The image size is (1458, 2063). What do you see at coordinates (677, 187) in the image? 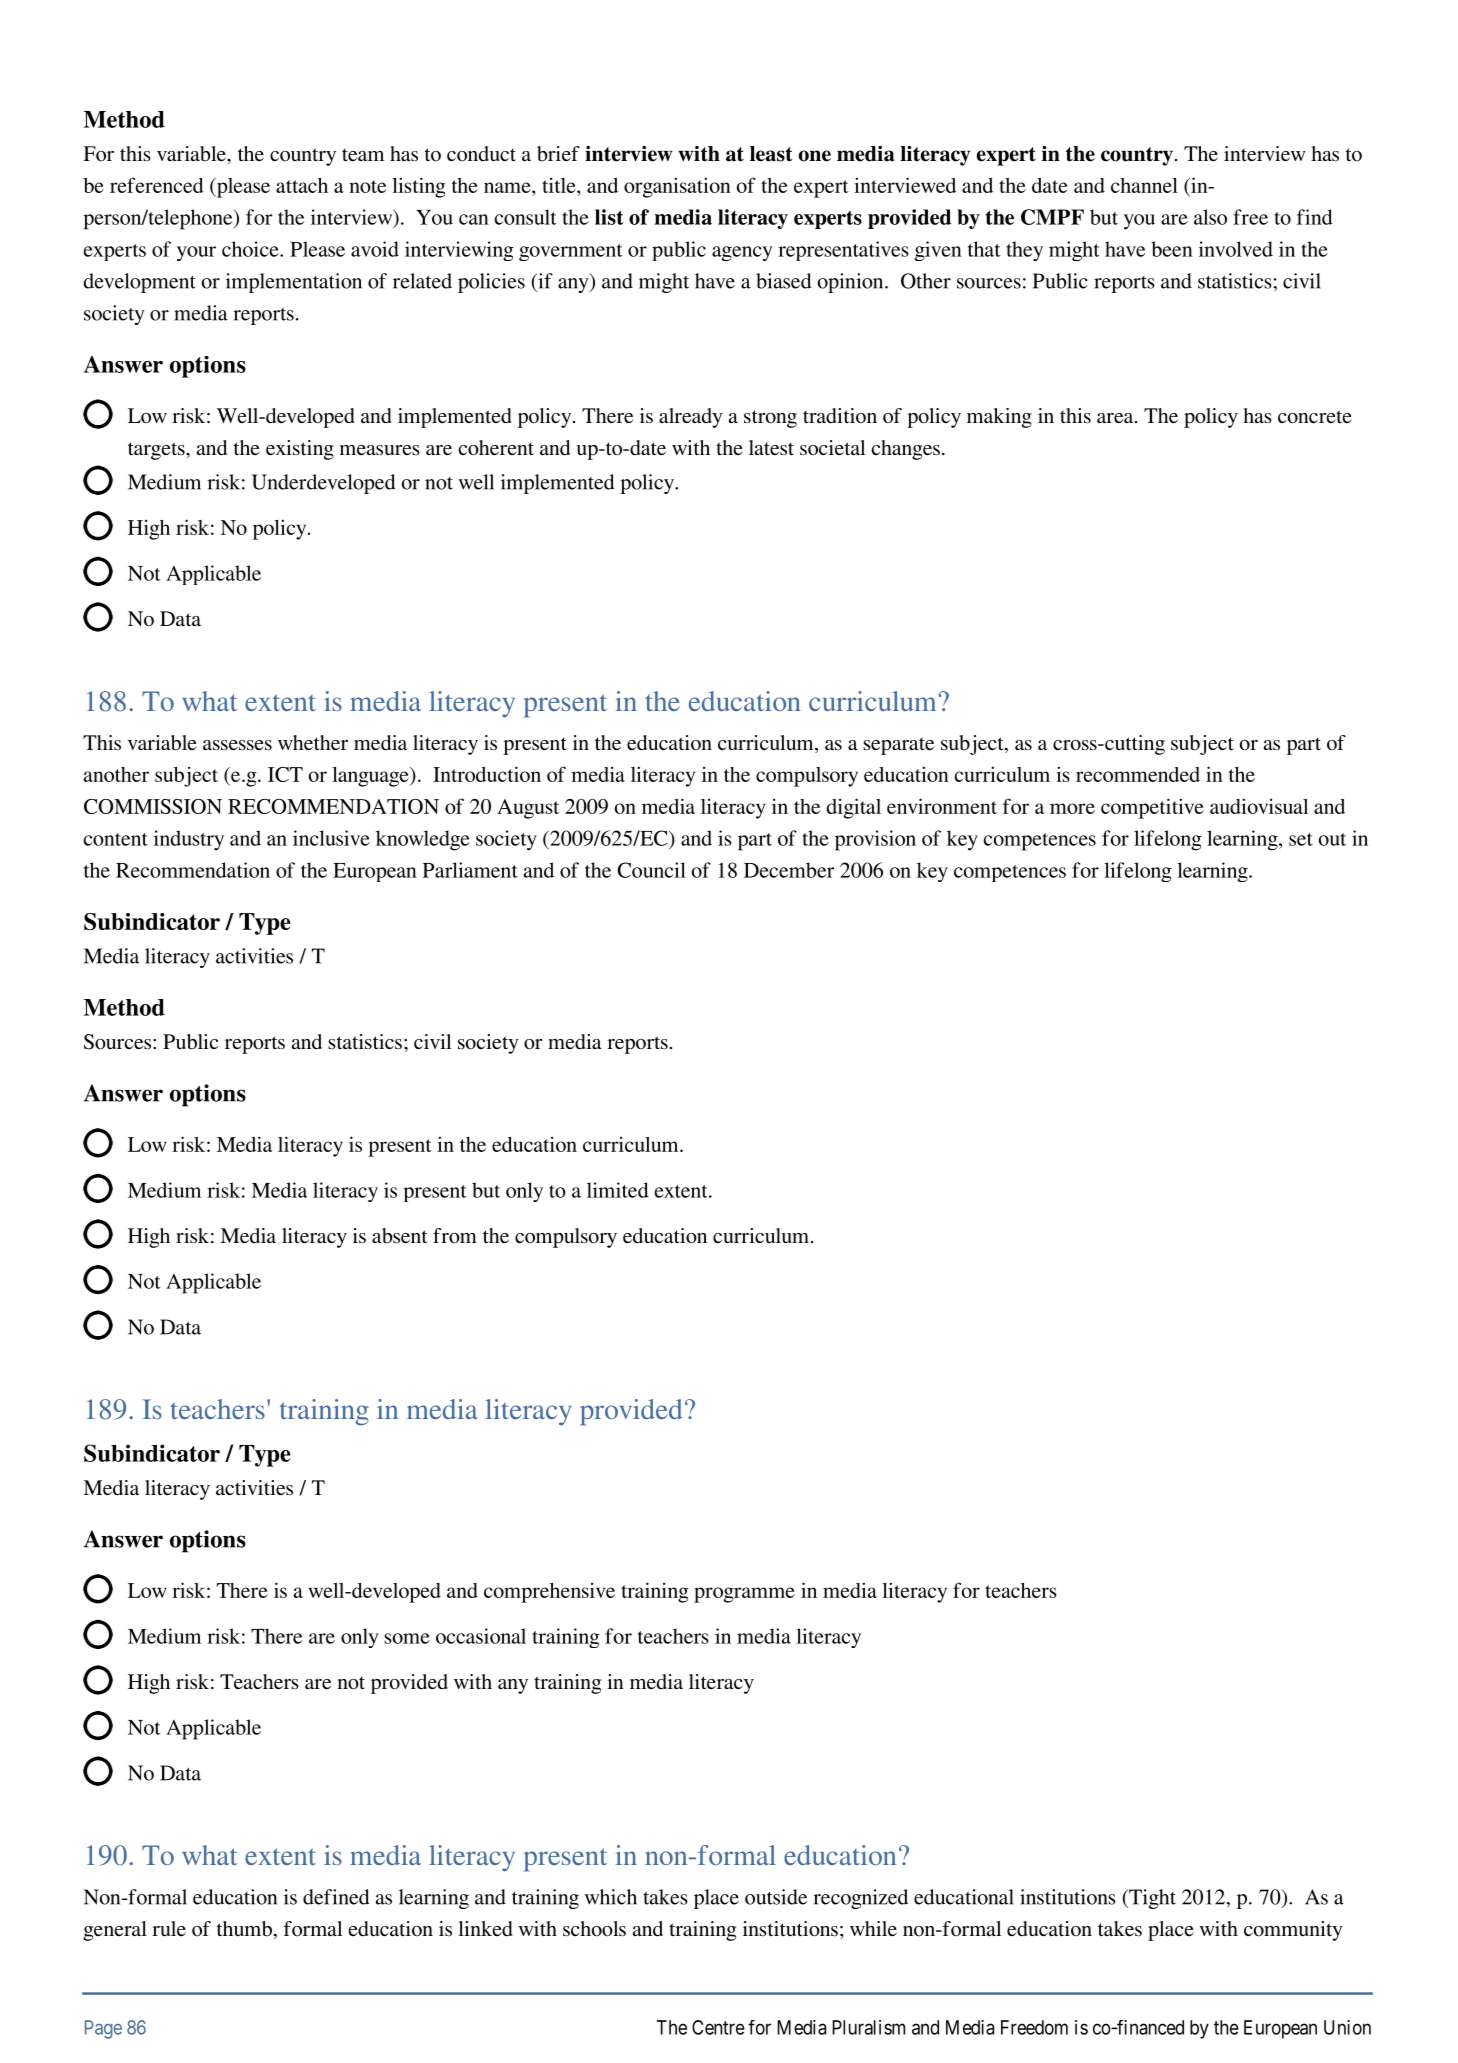
I see `organisation` at bounding box center [677, 187].
